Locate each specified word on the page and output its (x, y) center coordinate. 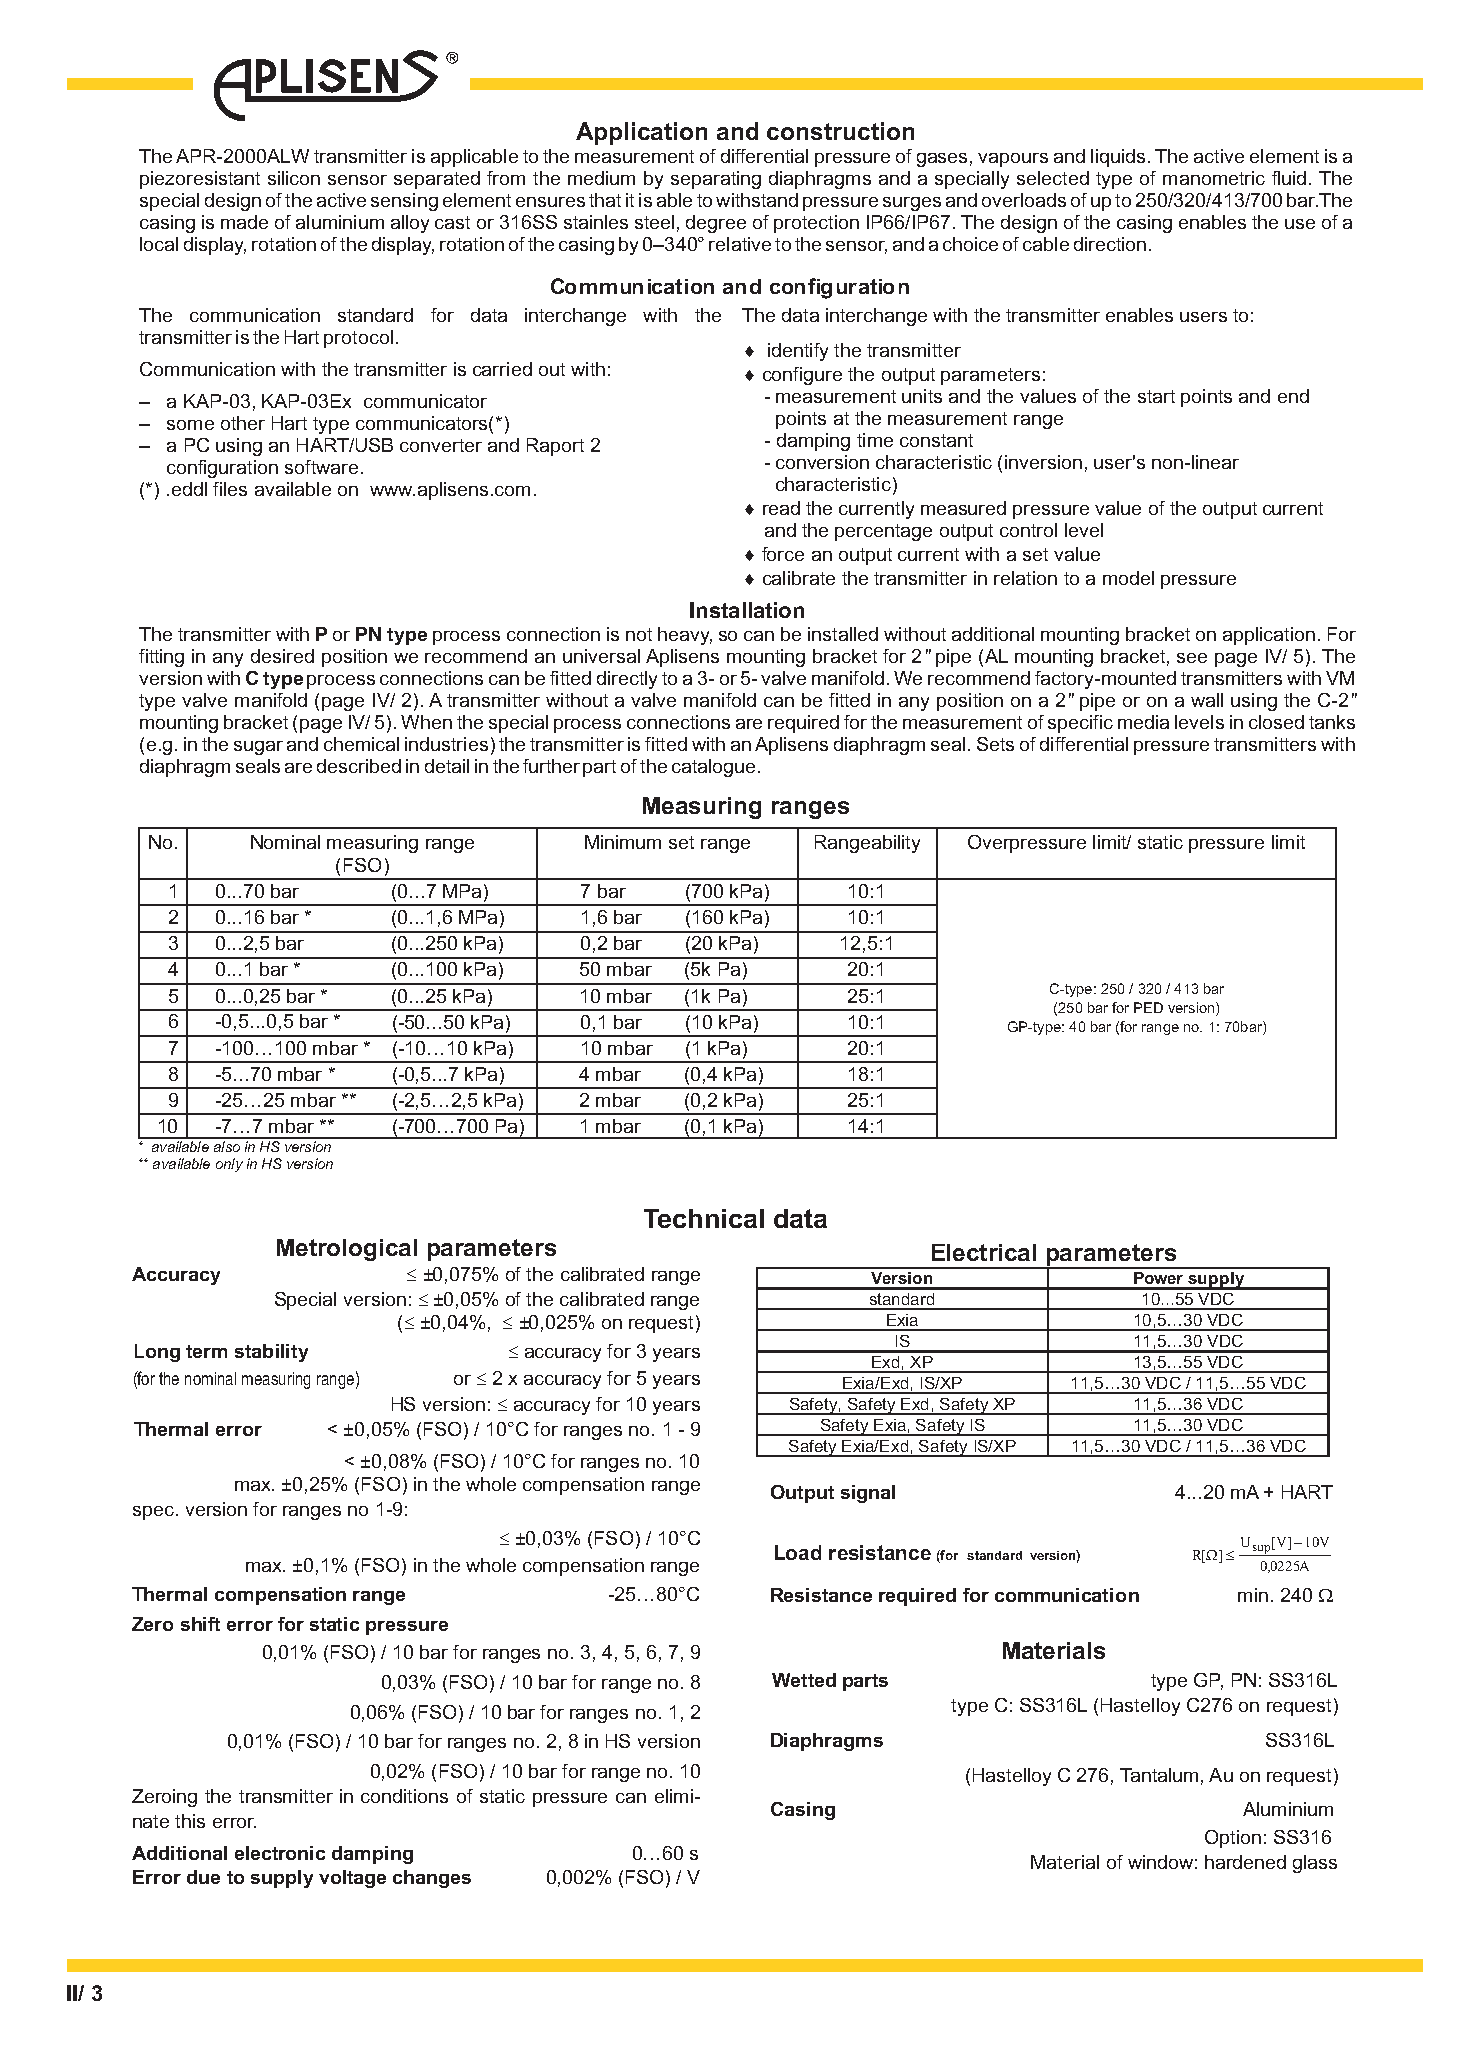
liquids (1118, 158)
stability (271, 1353)
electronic (280, 1853)
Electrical (984, 1252)
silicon (294, 178)
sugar (258, 748)
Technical (704, 1218)
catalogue (713, 768)
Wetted (804, 1680)
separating (716, 180)
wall (1207, 700)
